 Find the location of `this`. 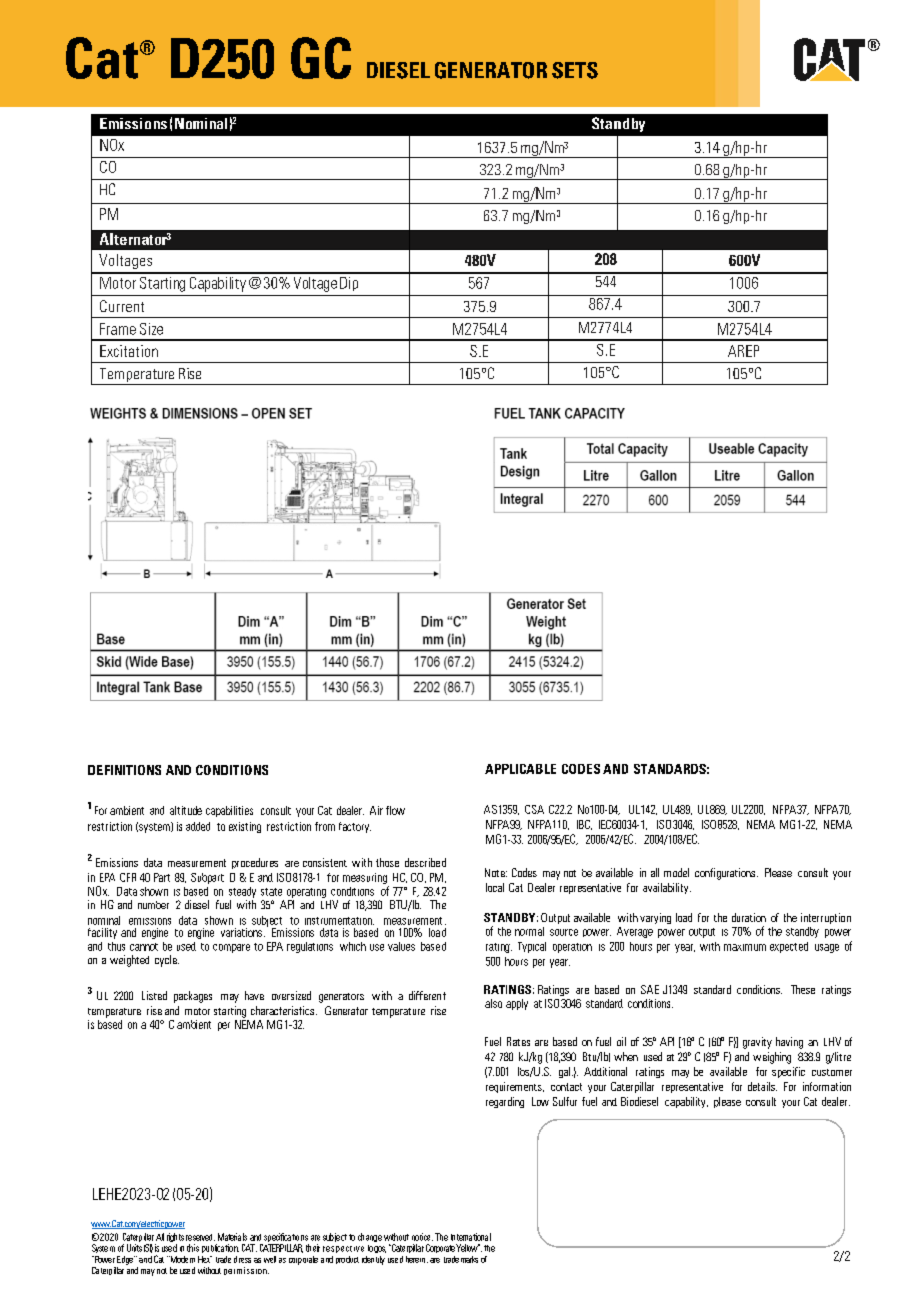

this is located at coordinates (193, 1248).
